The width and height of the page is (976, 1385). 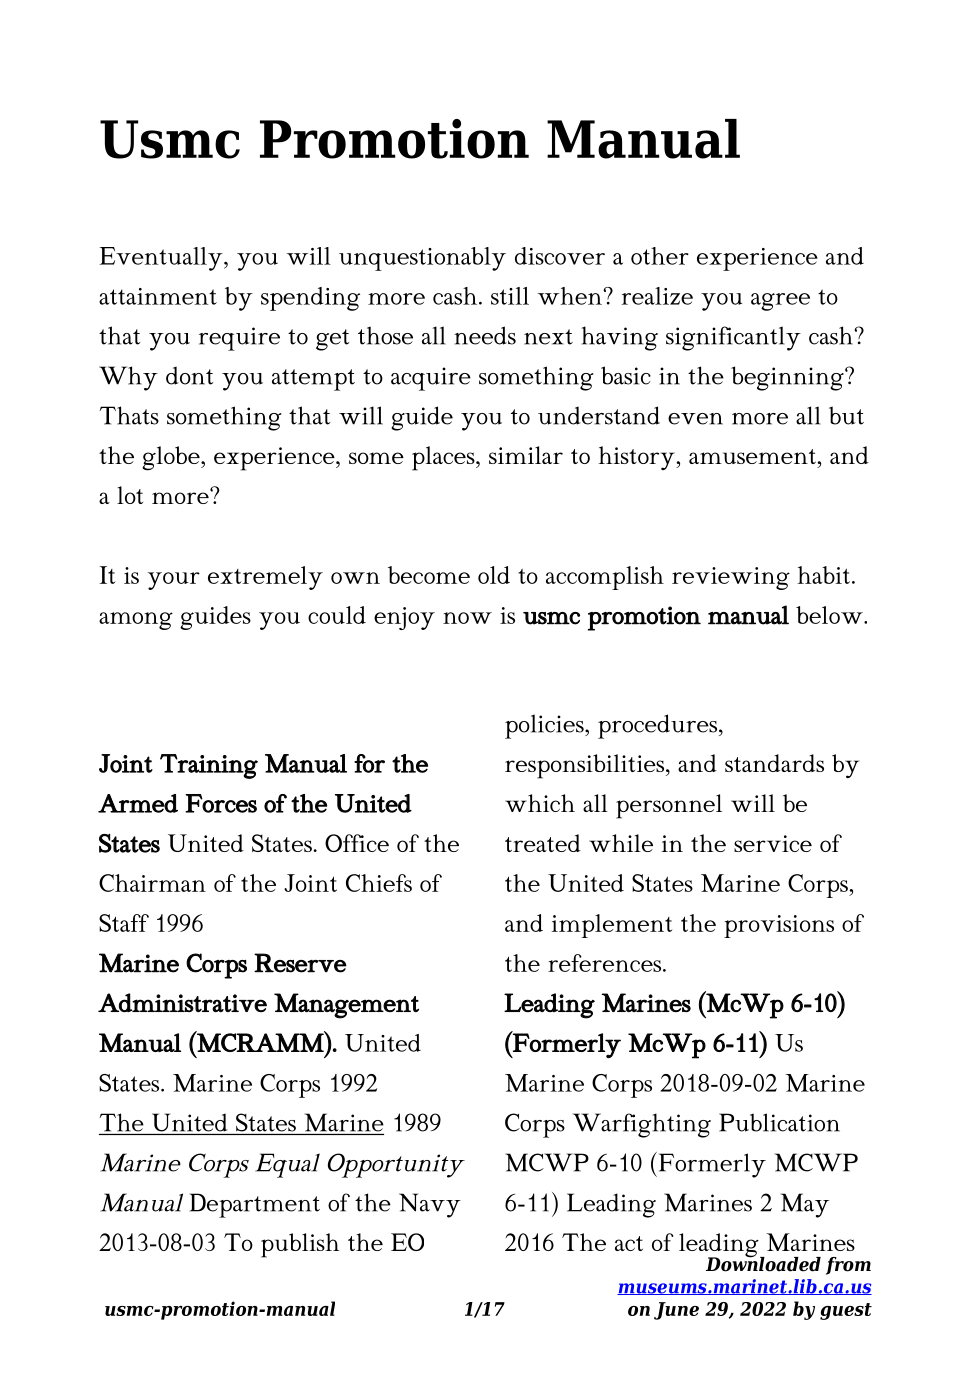 What do you see at coordinates (780, 302) in the page?
I see `agree` at bounding box center [780, 302].
